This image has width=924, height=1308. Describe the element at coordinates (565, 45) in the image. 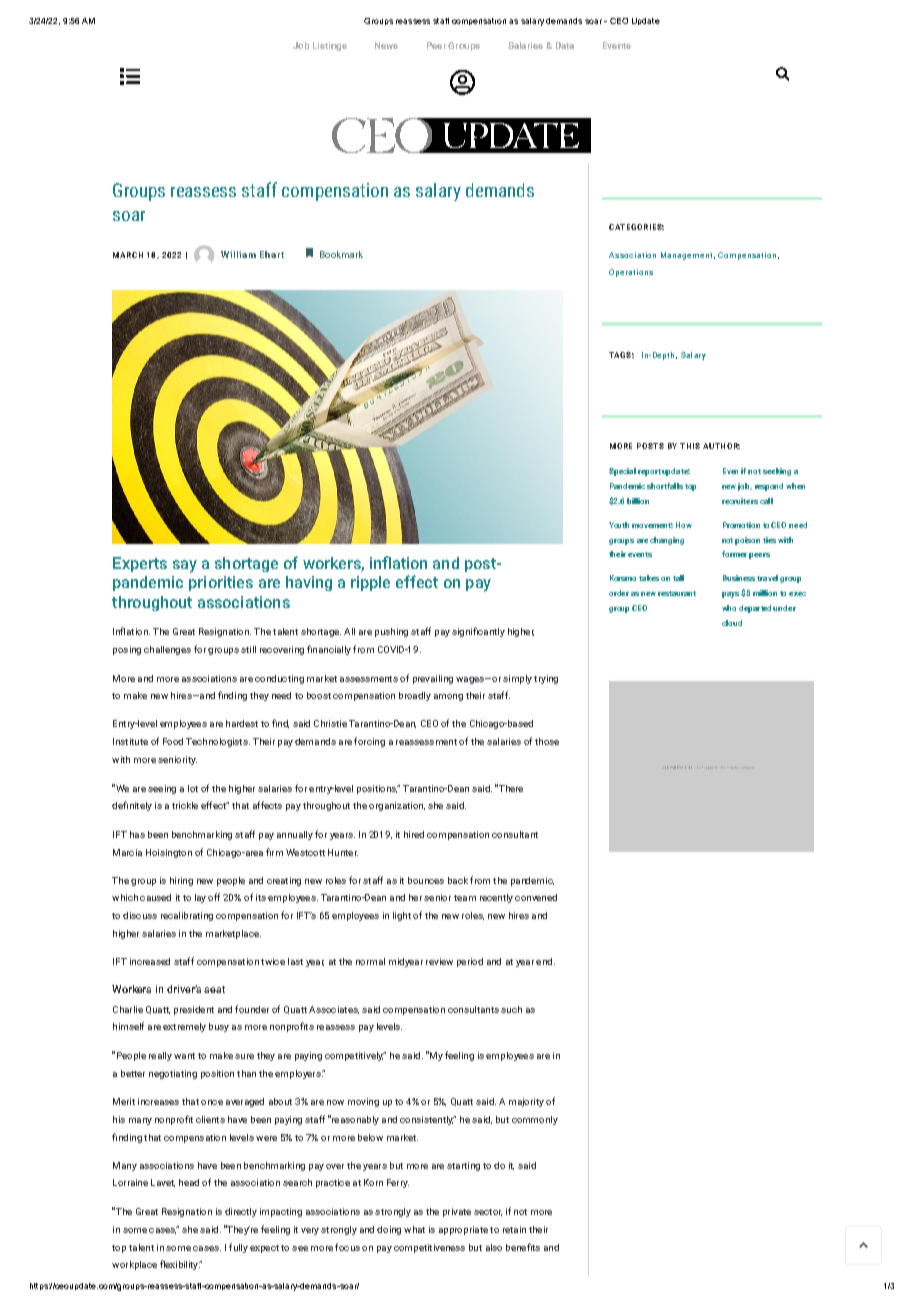

I see `Data` at that location.
